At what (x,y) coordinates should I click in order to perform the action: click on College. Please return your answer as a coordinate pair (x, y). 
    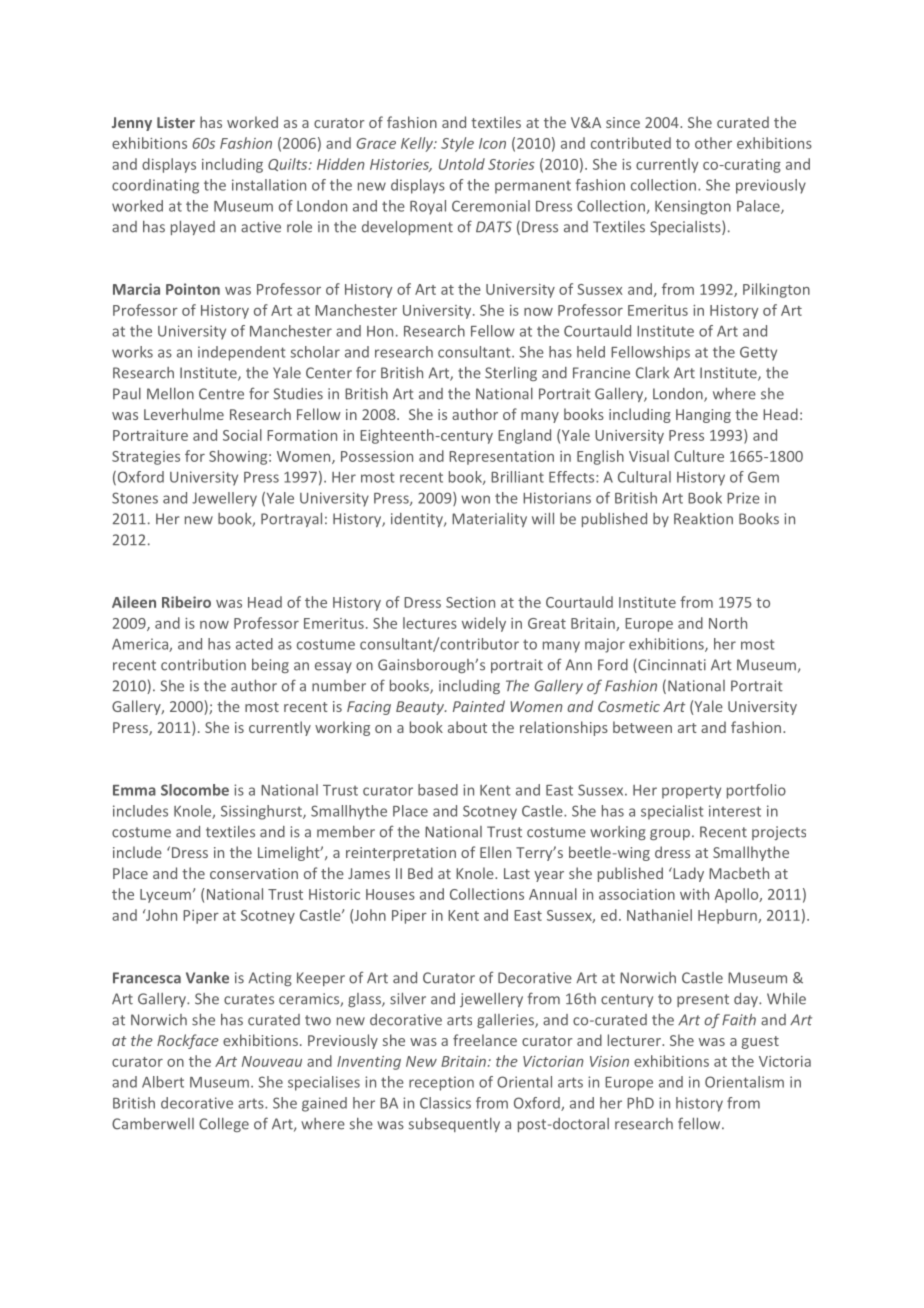
    Looking at the image, I should click on (224, 1125).
